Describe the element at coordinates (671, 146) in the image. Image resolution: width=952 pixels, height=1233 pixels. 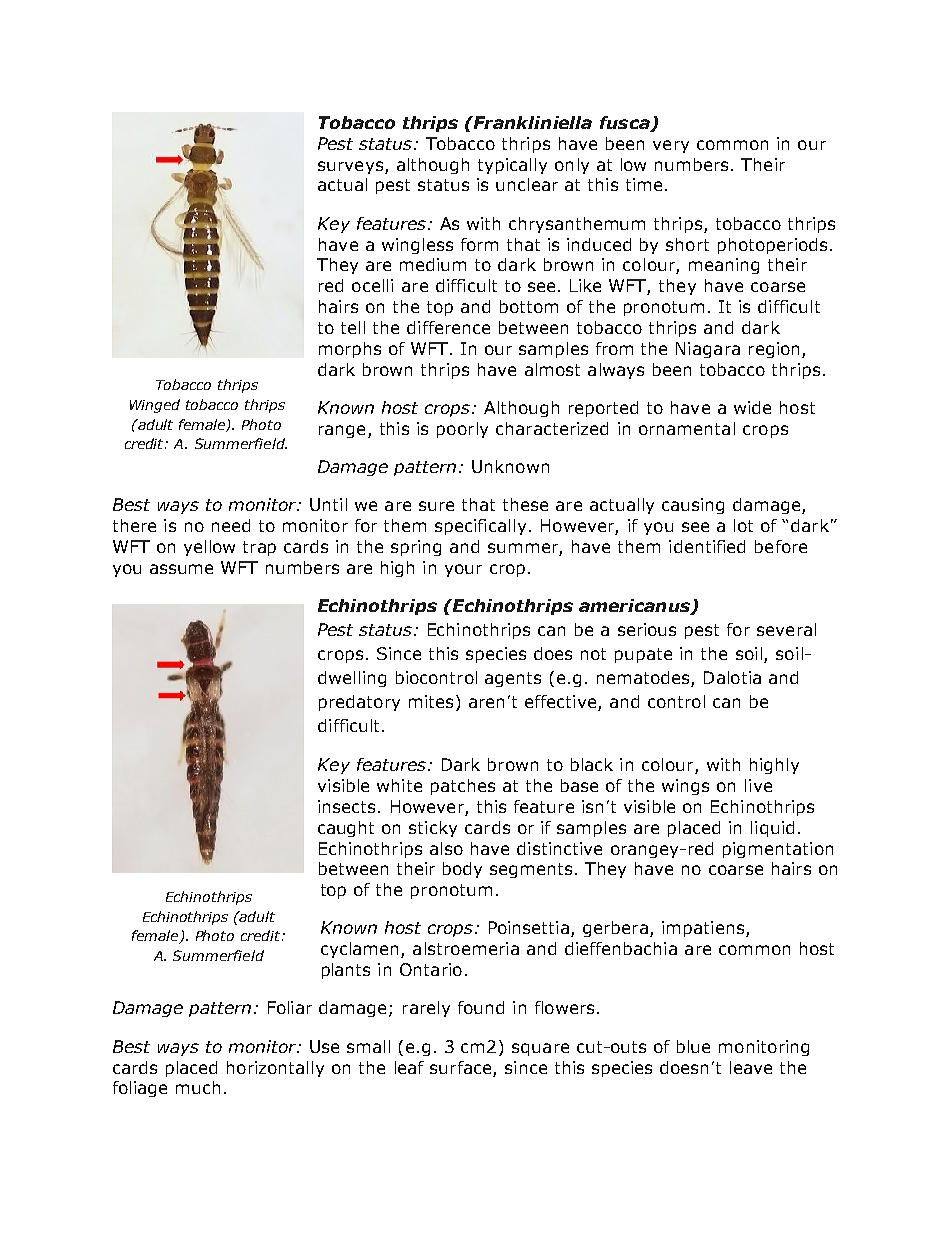
I see `very` at that location.
